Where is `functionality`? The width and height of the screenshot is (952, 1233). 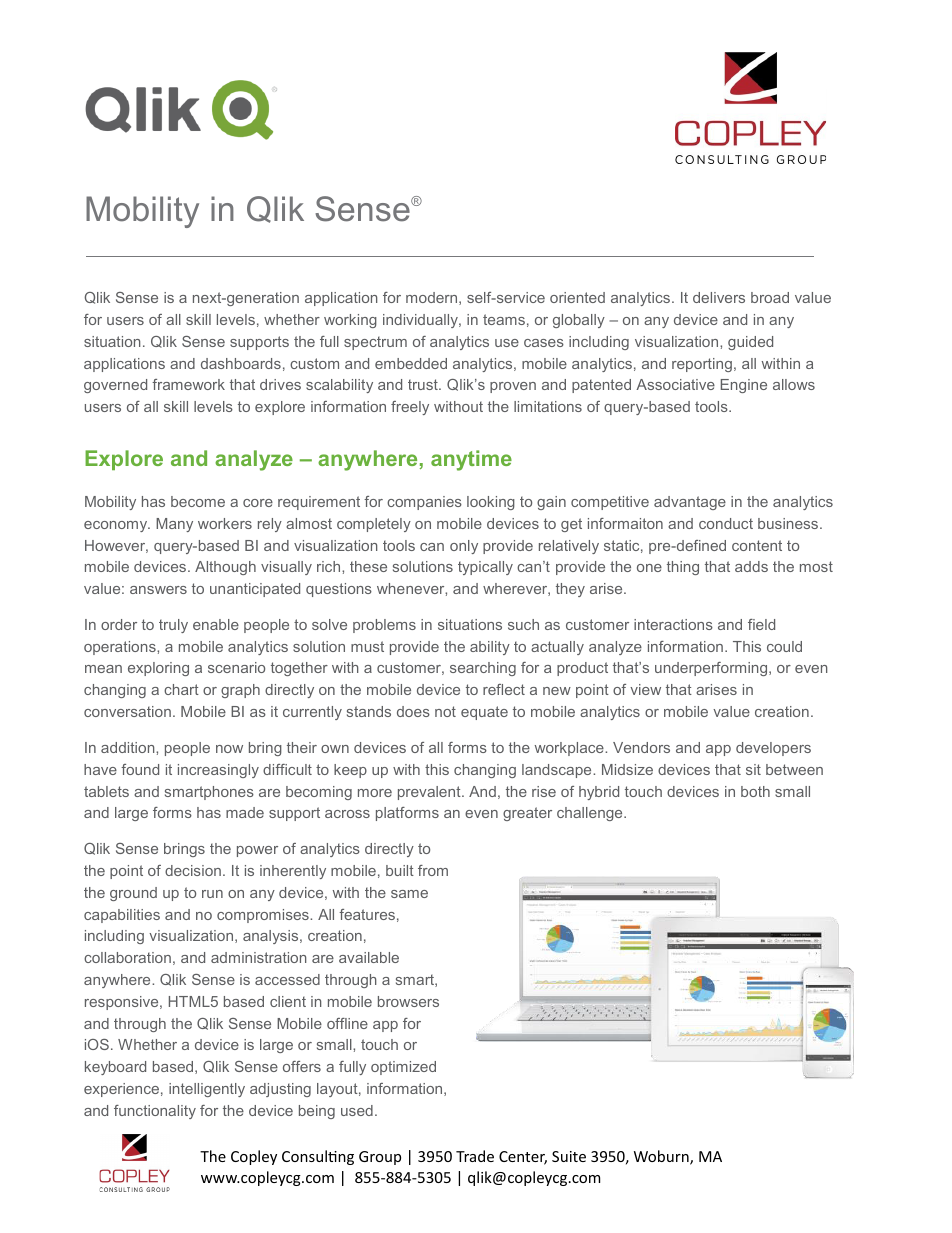
functionality is located at coordinates (155, 1112).
